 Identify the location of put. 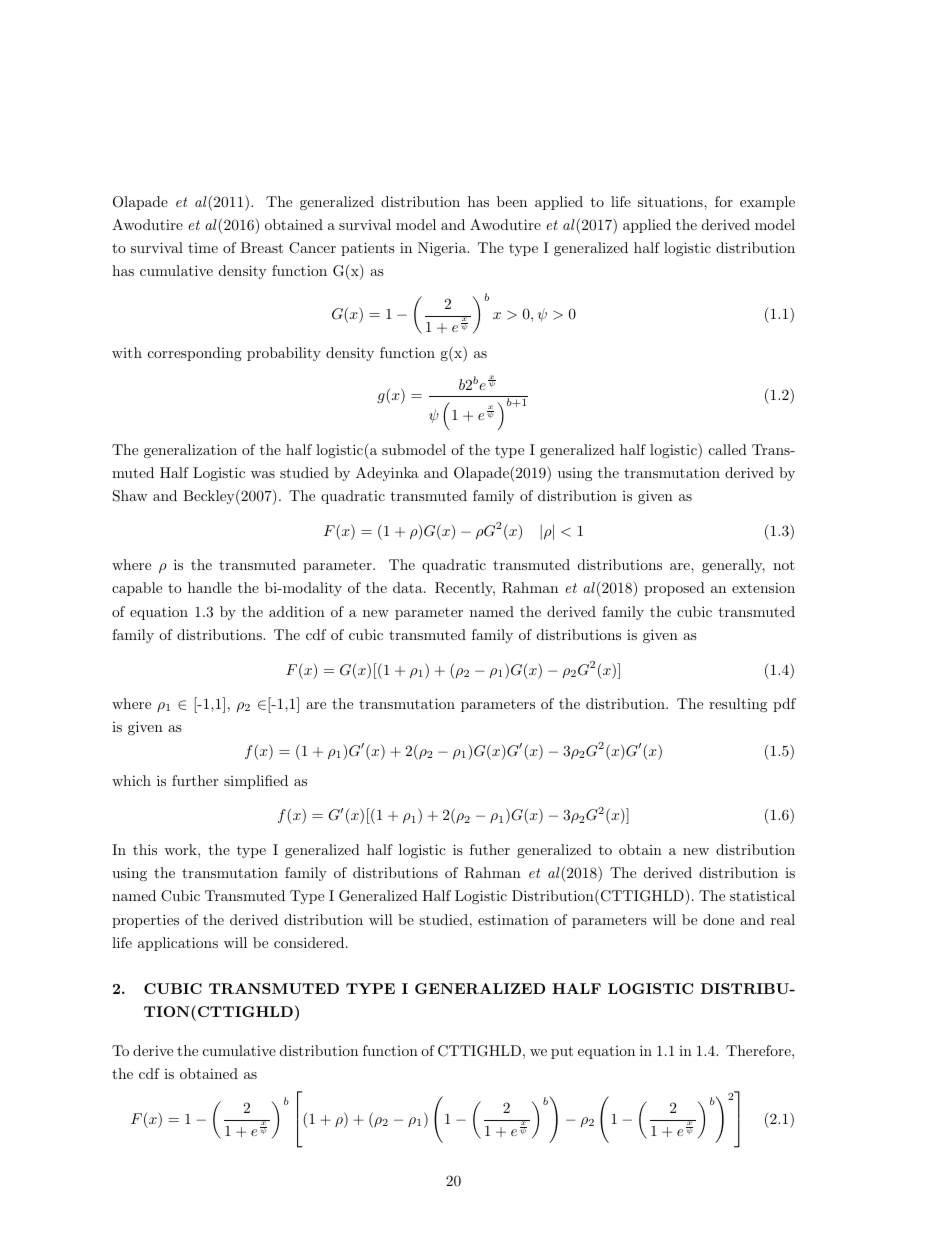
(562, 1052).
